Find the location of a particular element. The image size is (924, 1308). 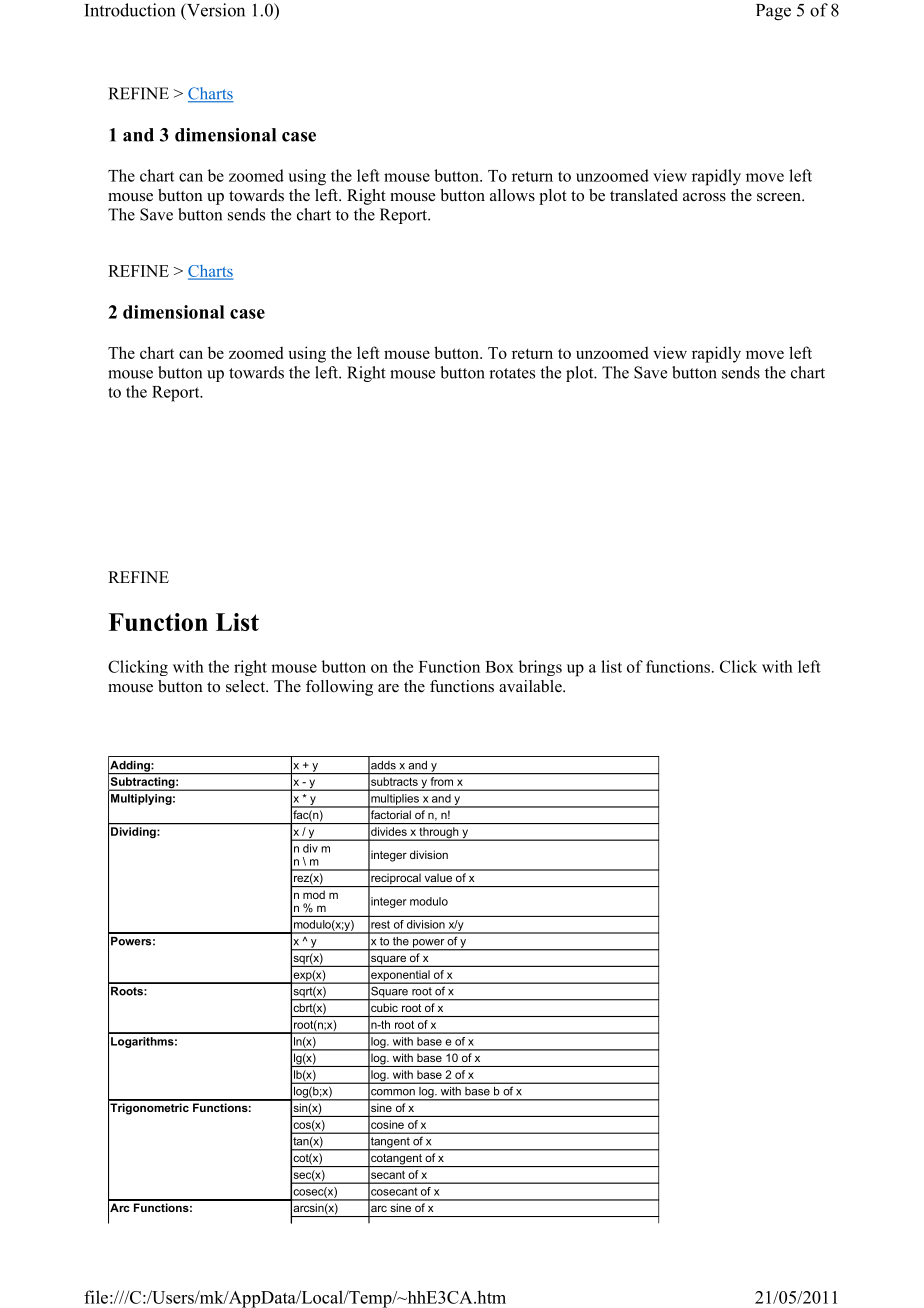

Page is located at coordinates (773, 12).
